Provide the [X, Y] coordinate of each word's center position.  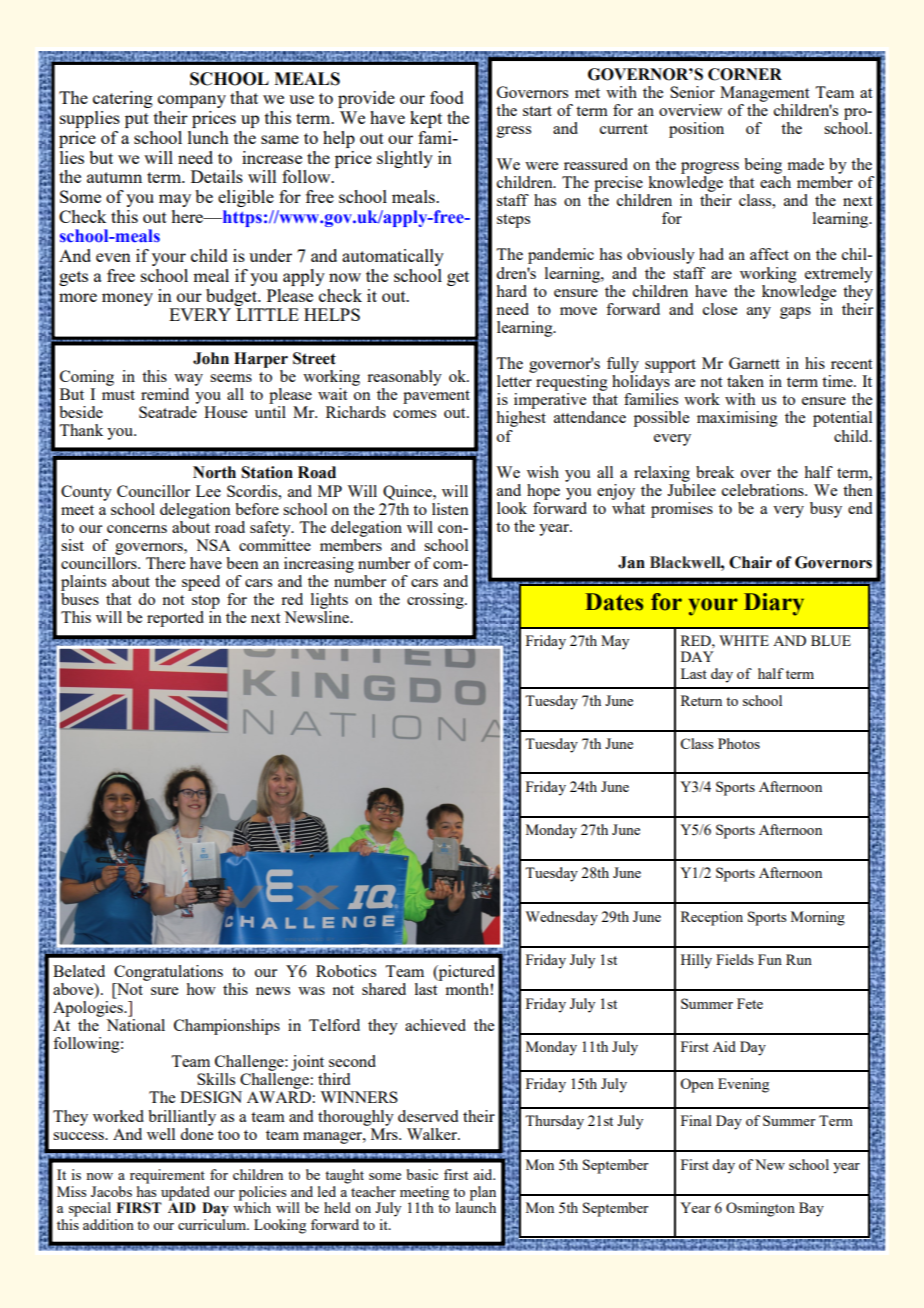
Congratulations [168, 973]
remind [165, 394]
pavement [436, 397]
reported [175, 619]
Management [764, 94]
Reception [712, 918]
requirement [167, 1176]
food [447, 97]
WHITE [744, 640]
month [467, 989]
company [192, 101]
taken [745, 381]
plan [483, 1193]
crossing [436, 601]
